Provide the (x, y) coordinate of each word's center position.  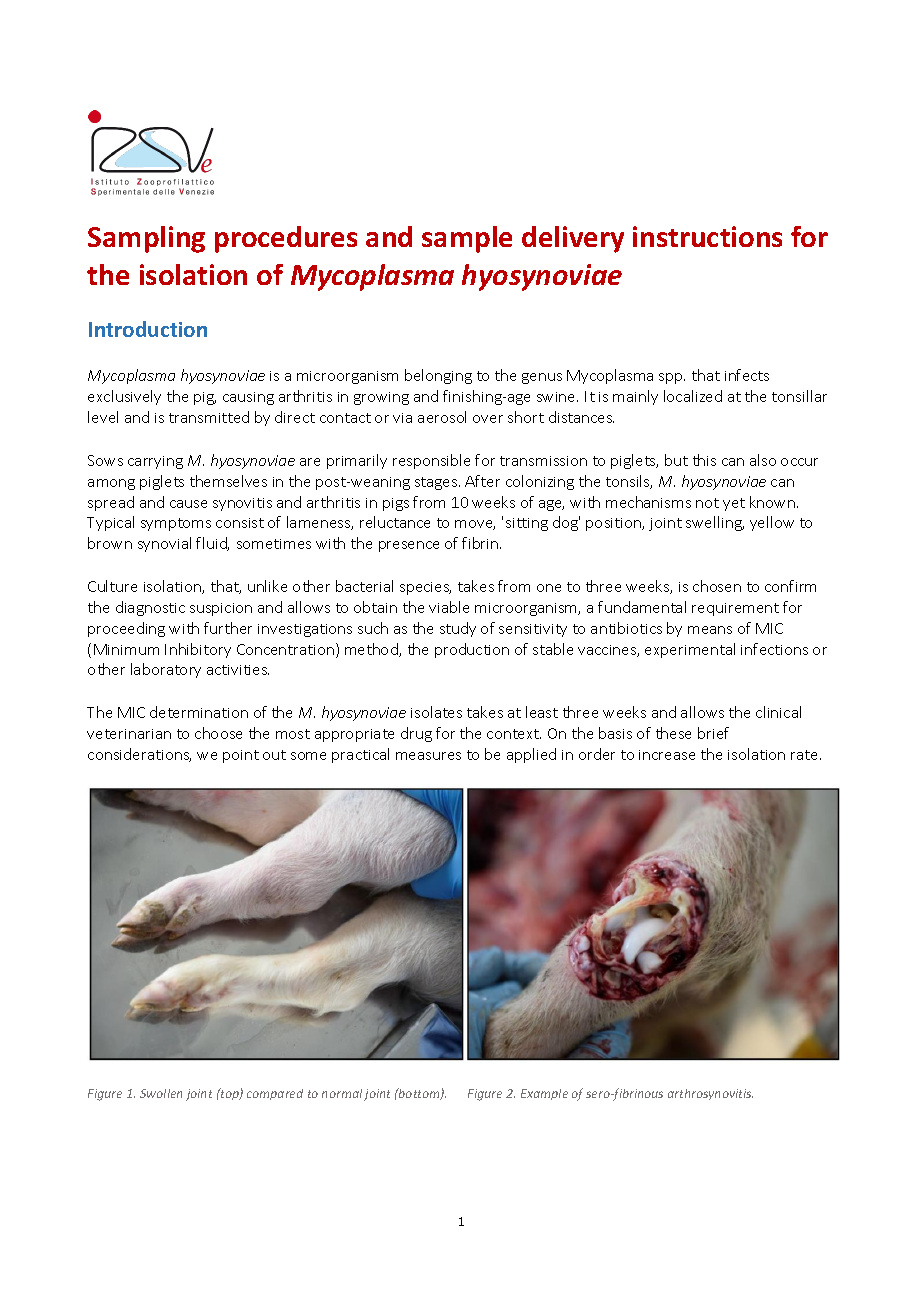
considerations (139, 755)
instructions (707, 236)
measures (428, 756)
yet (734, 504)
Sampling (146, 239)
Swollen (161, 1093)
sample (467, 239)
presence (409, 546)
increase (667, 755)
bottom (419, 1094)
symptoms (176, 524)
